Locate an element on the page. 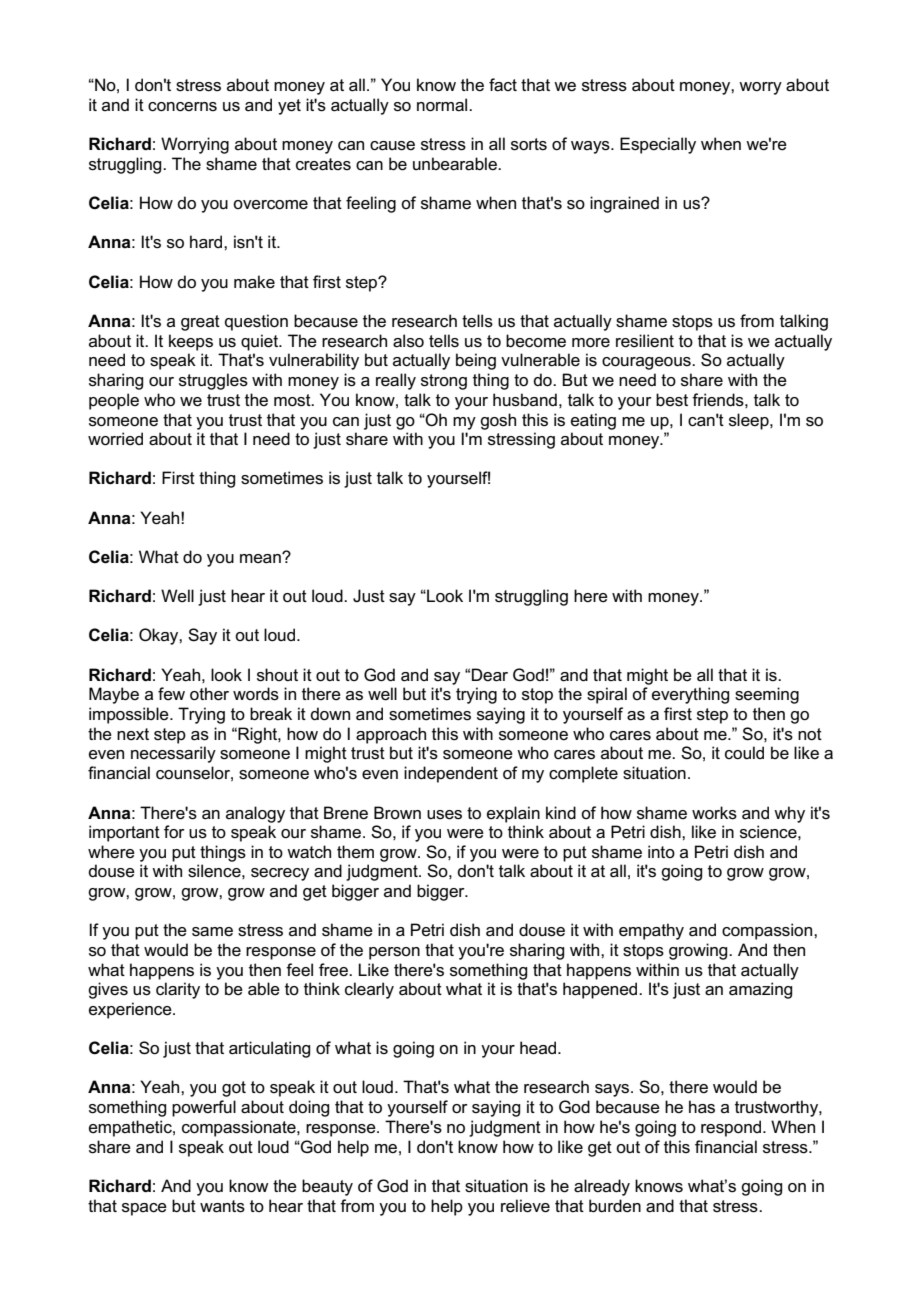 This page has width=924, height=1308. uses is located at coordinates (444, 815).
